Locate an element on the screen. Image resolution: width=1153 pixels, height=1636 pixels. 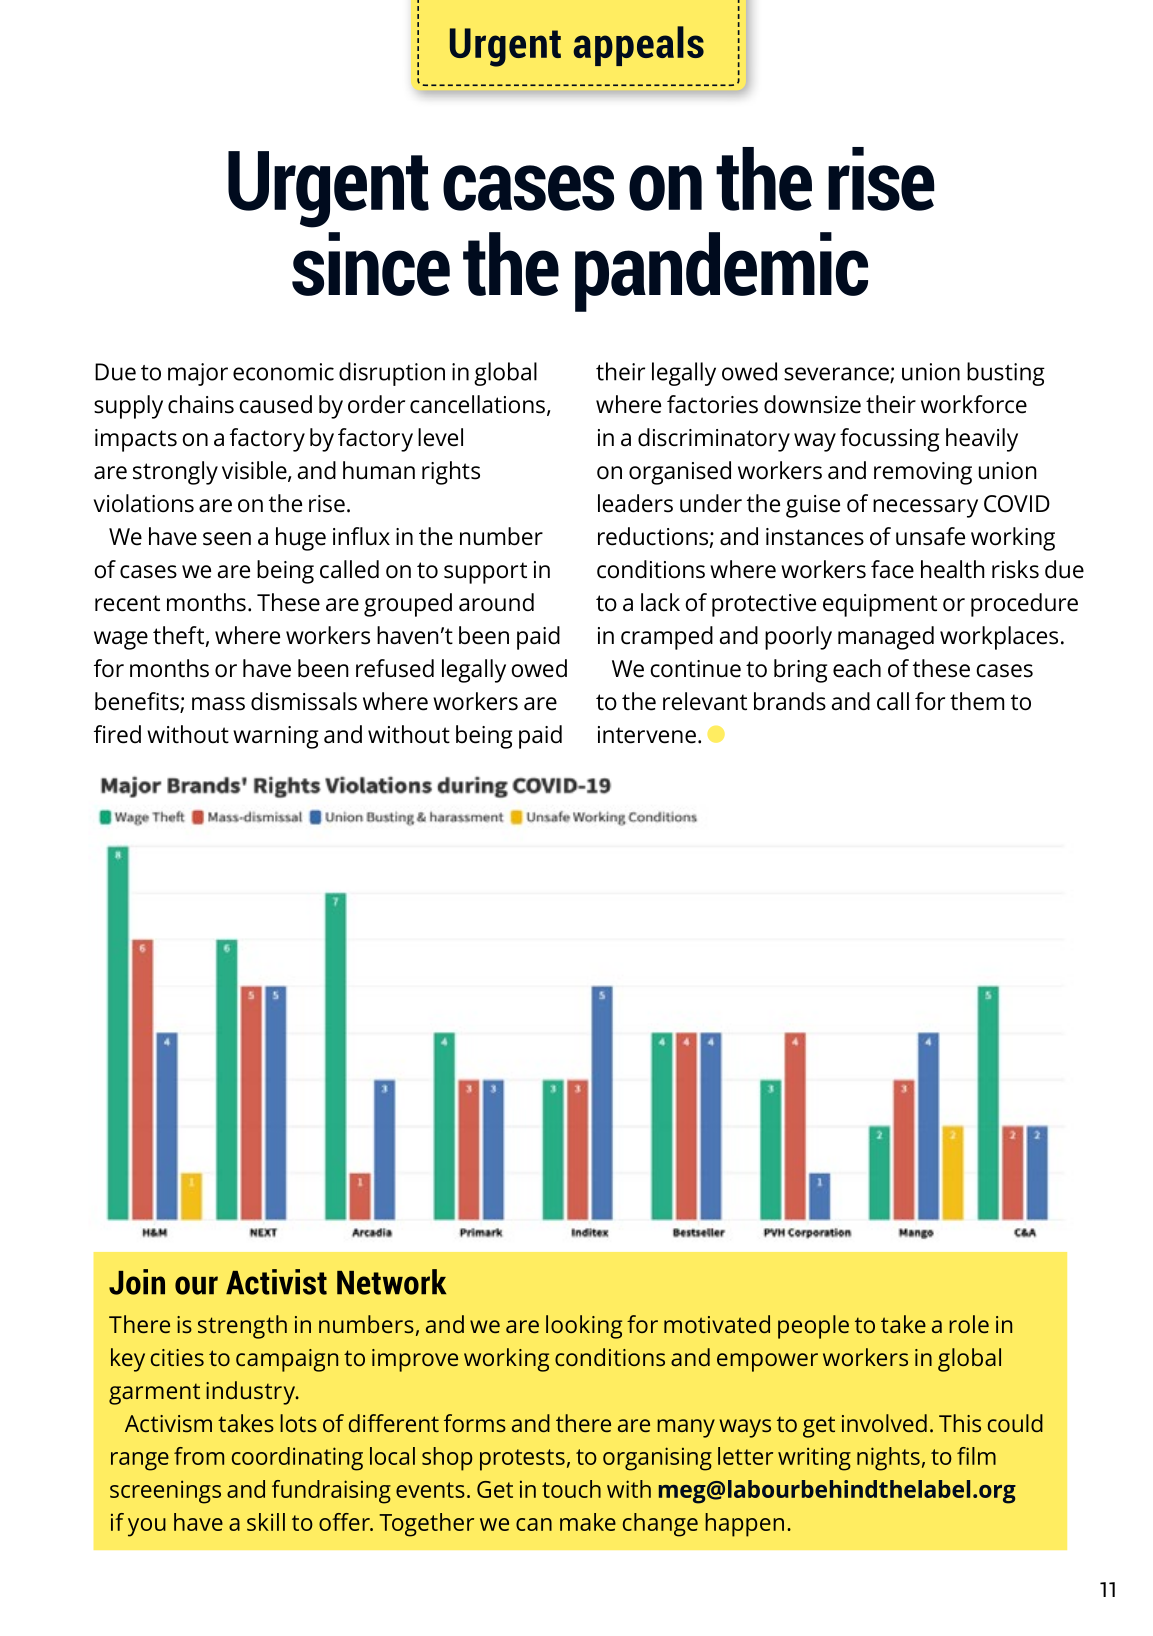
warning is located at coordinates (275, 737).
